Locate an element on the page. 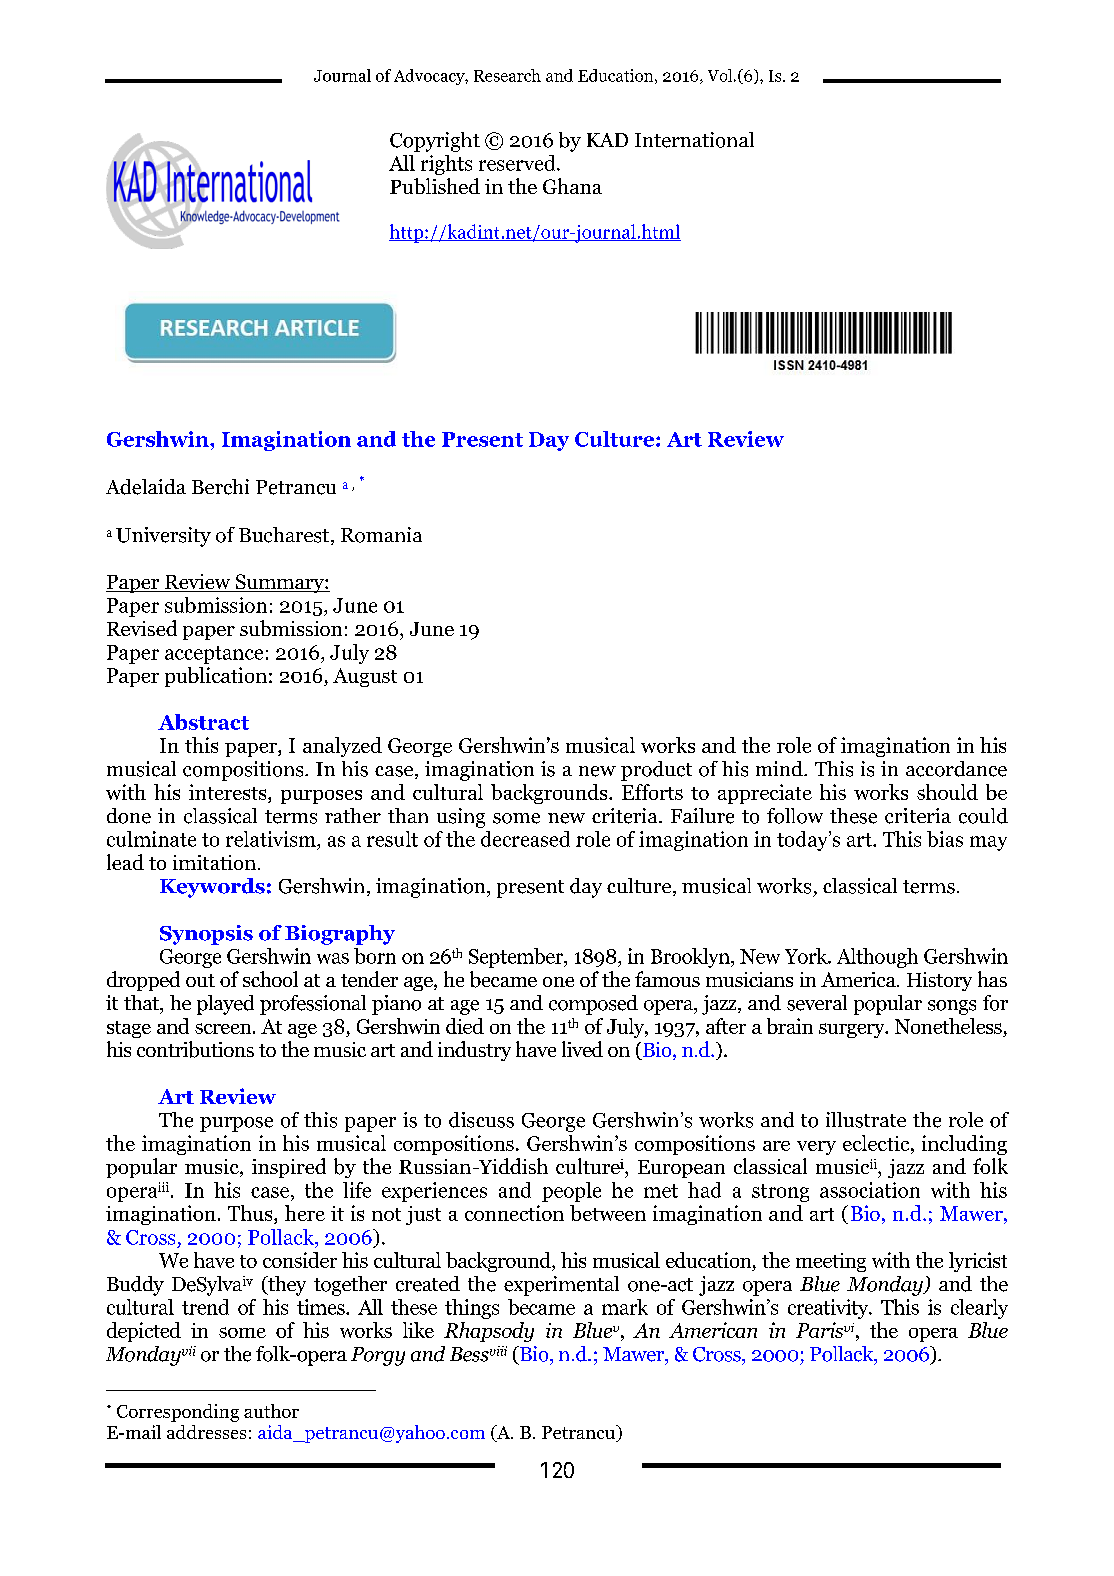 The width and height of the document is (1114, 1576). Published is located at coordinates (435, 186).
